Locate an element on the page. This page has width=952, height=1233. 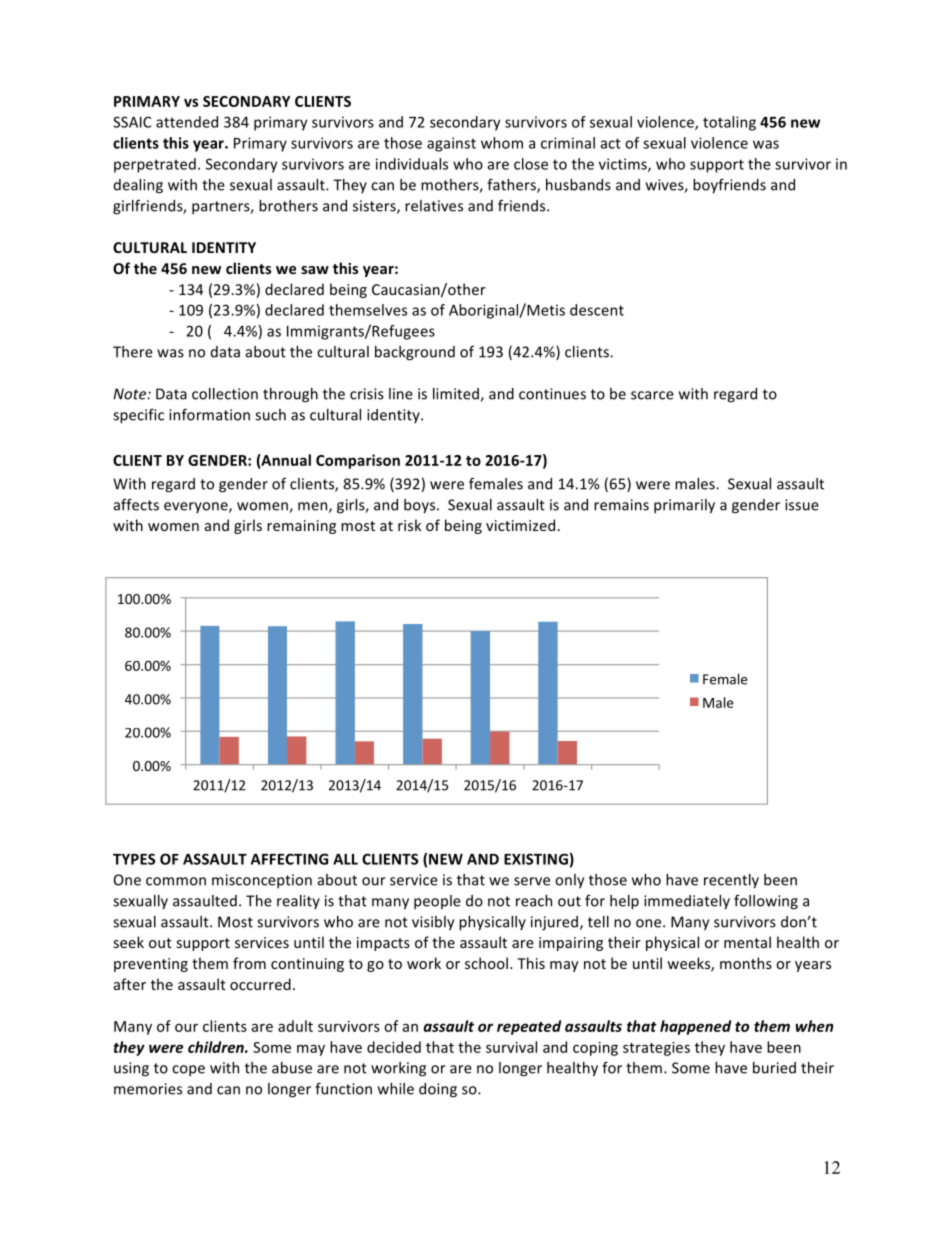
primarily is located at coordinates (684, 506).
